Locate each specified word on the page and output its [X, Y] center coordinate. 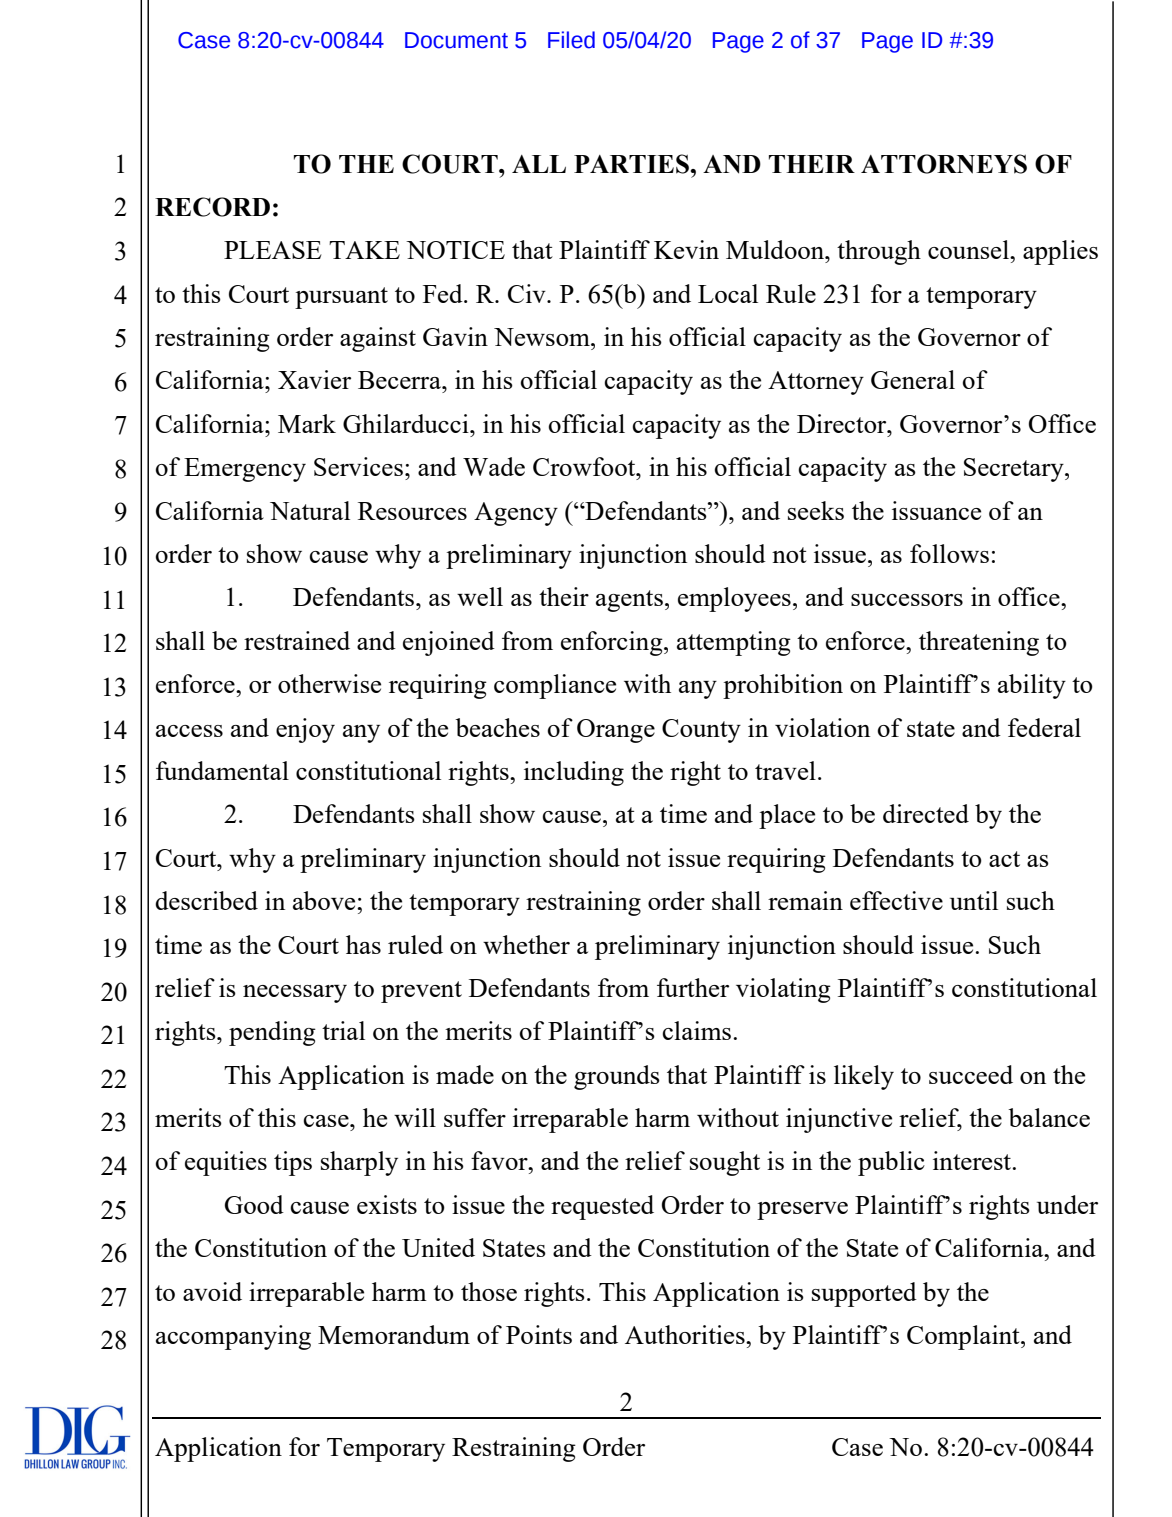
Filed [571, 40]
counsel [969, 249]
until [974, 900]
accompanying [233, 1337]
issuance [936, 510]
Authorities [686, 1334]
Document [456, 40]
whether [526, 944]
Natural [310, 510]
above [325, 900]
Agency [516, 514]
